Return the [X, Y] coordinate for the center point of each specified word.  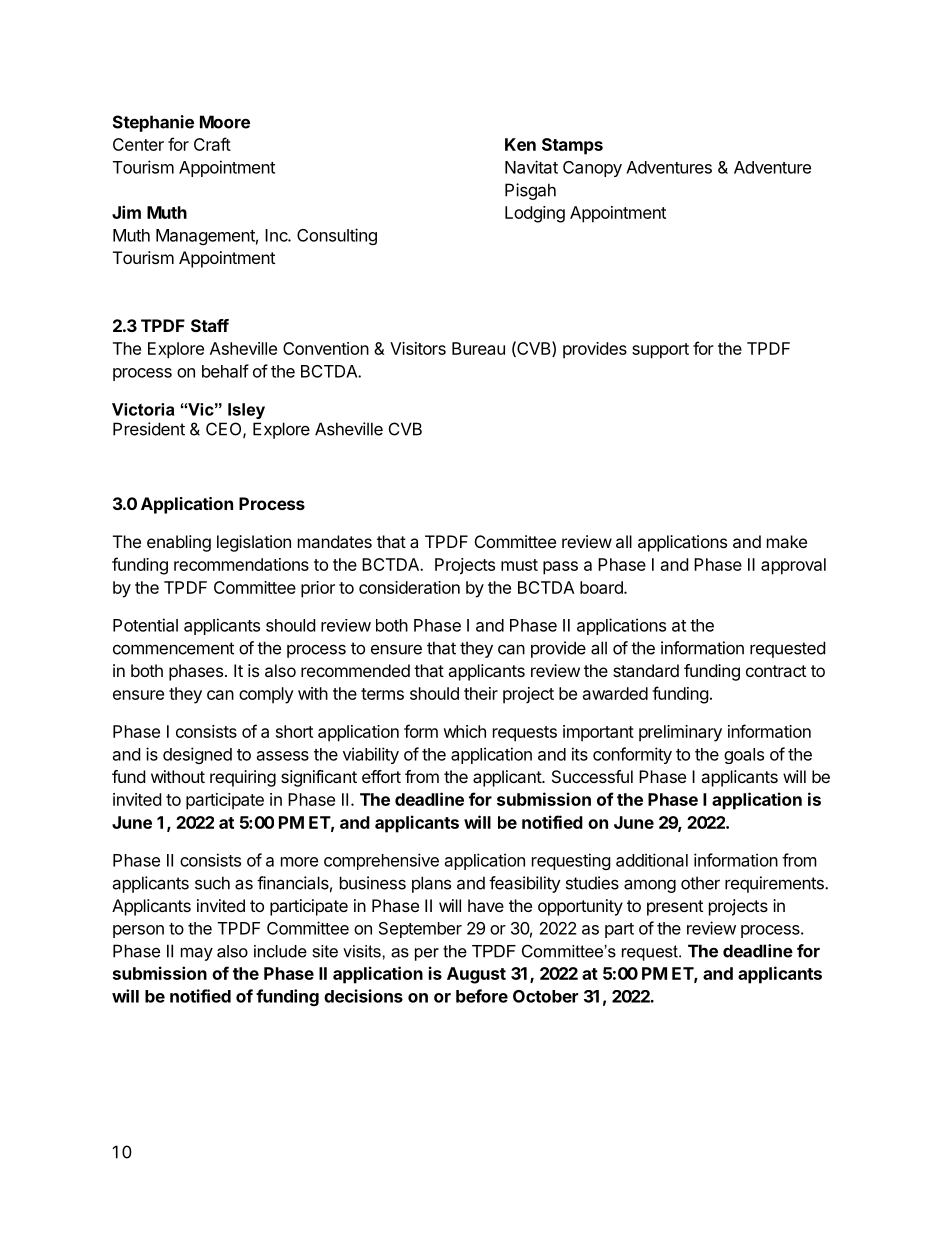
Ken [520, 144]
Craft [212, 144]
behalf [225, 371]
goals [744, 756]
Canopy [592, 169]
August [476, 975]
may [197, 954]
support [660, 351]
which [464, 731]
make [787, 541]
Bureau [478, 348]
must [519, 565]
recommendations [241, 564]
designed [197, 755]
